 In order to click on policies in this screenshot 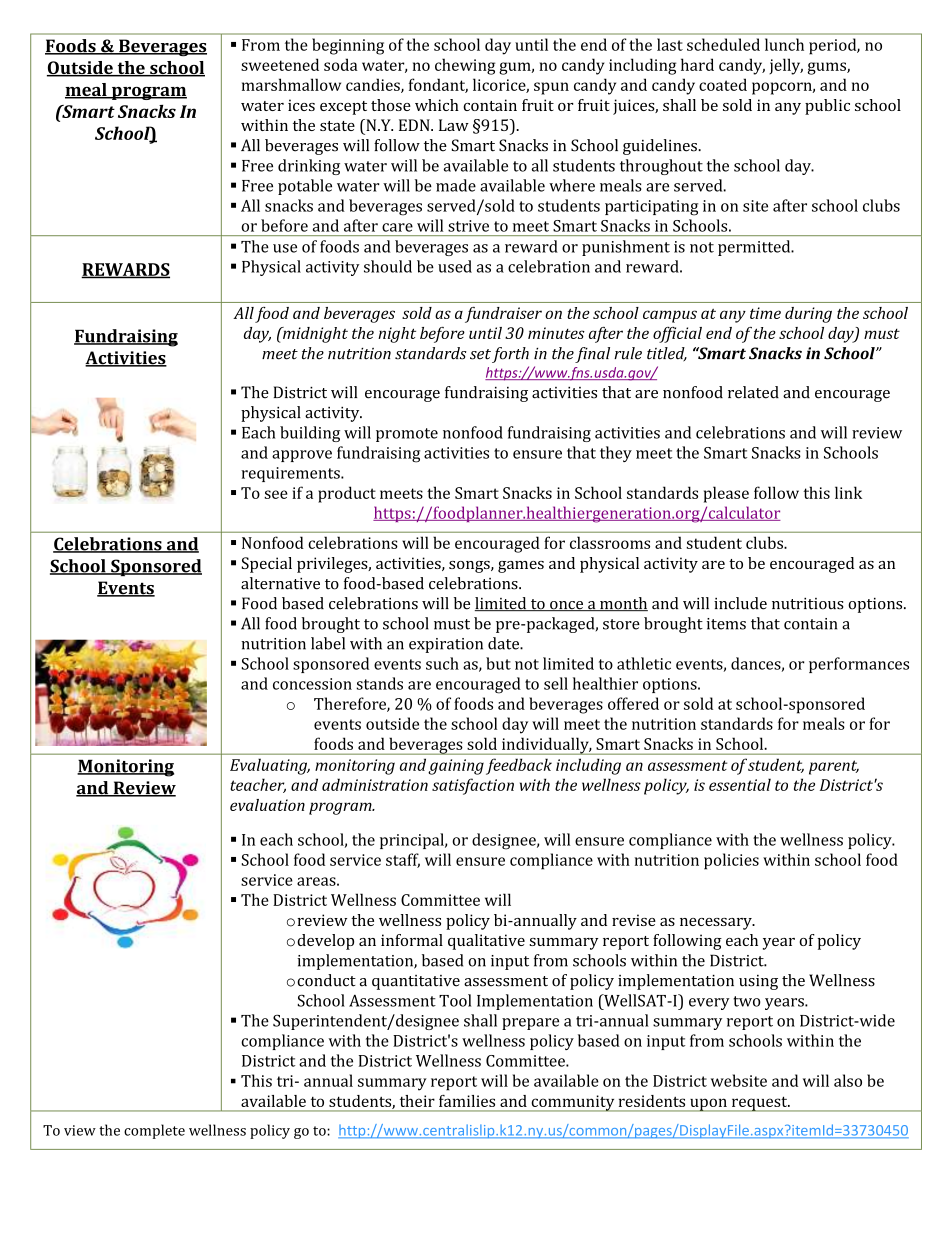, I will do `click(731, 861)`.
